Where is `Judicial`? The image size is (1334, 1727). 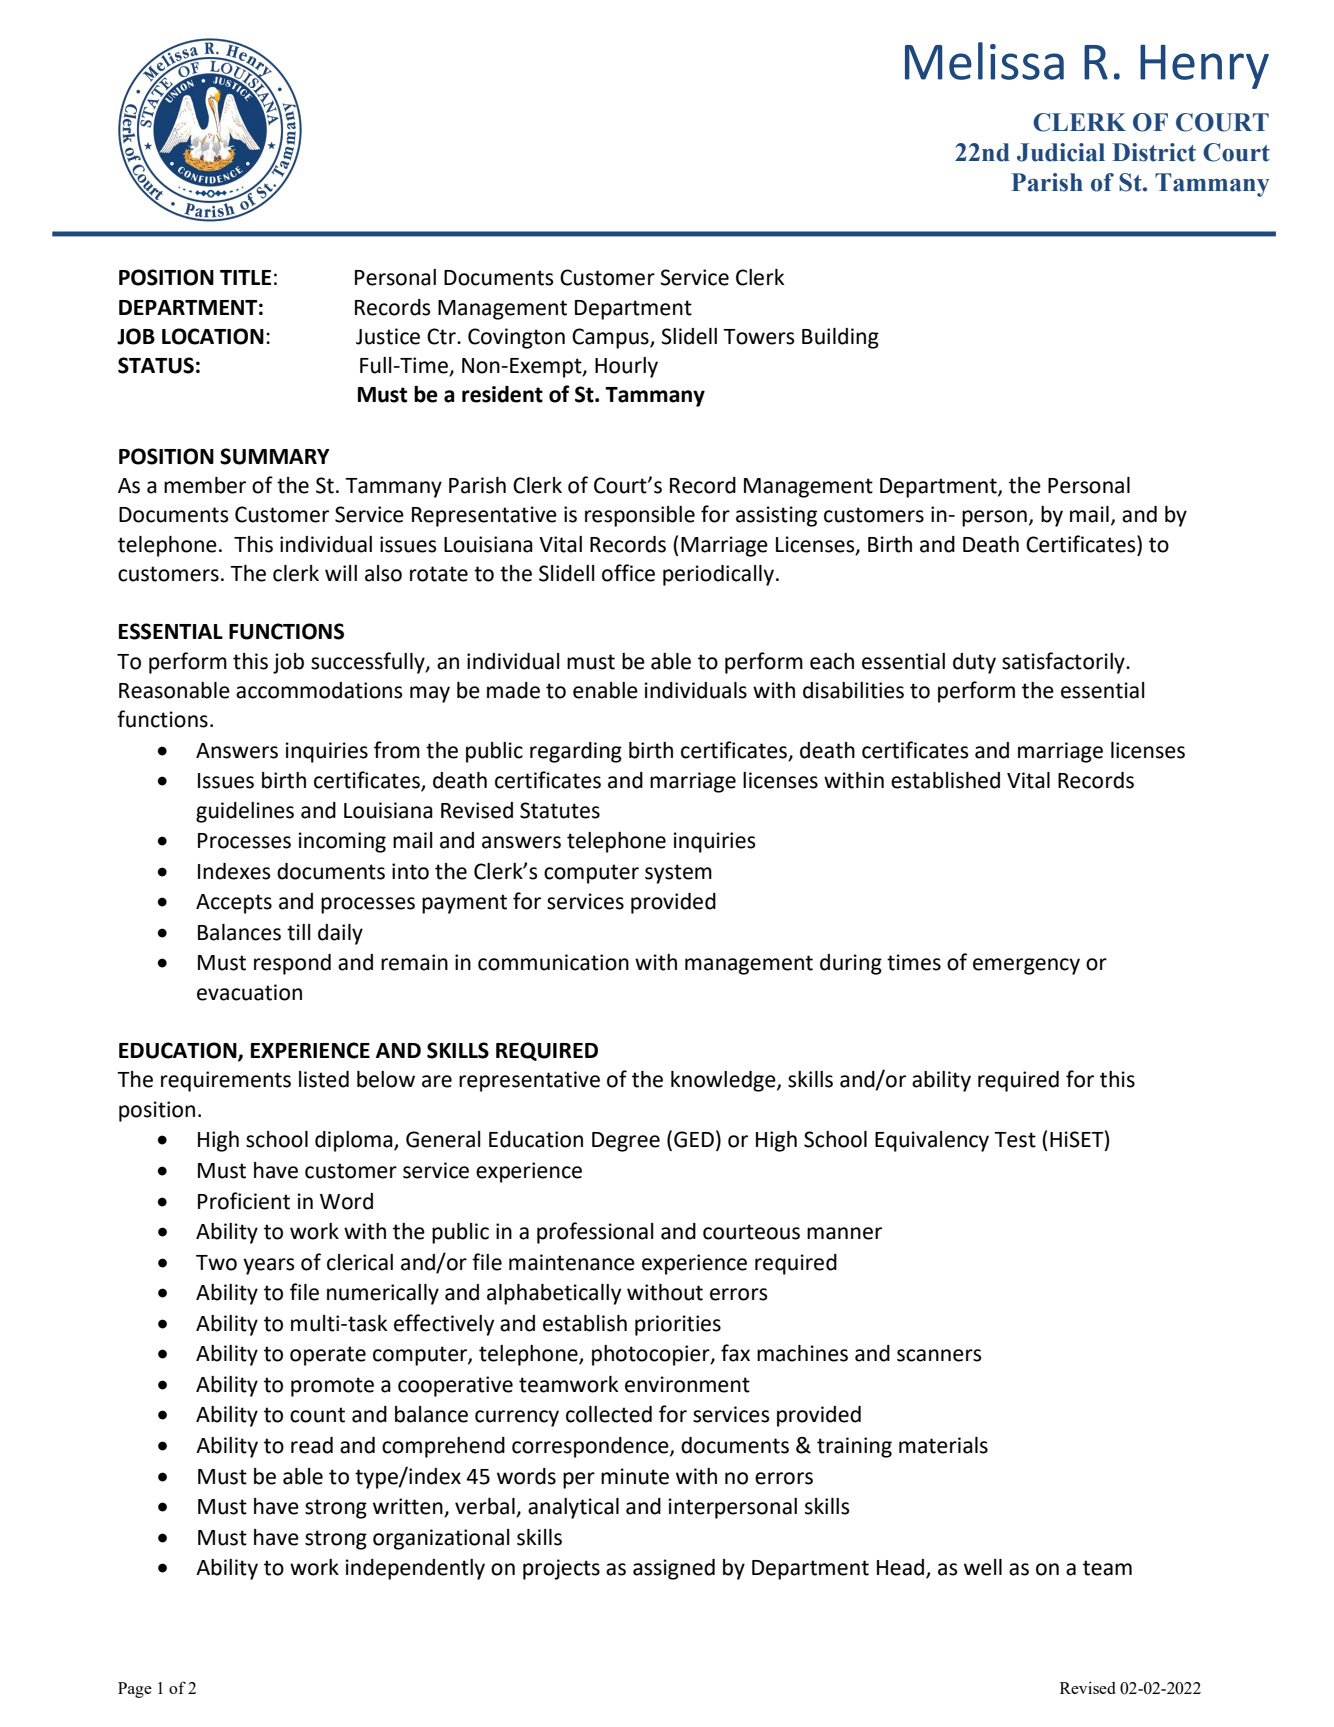 Judicial is located at coordinates (1061, 152).
